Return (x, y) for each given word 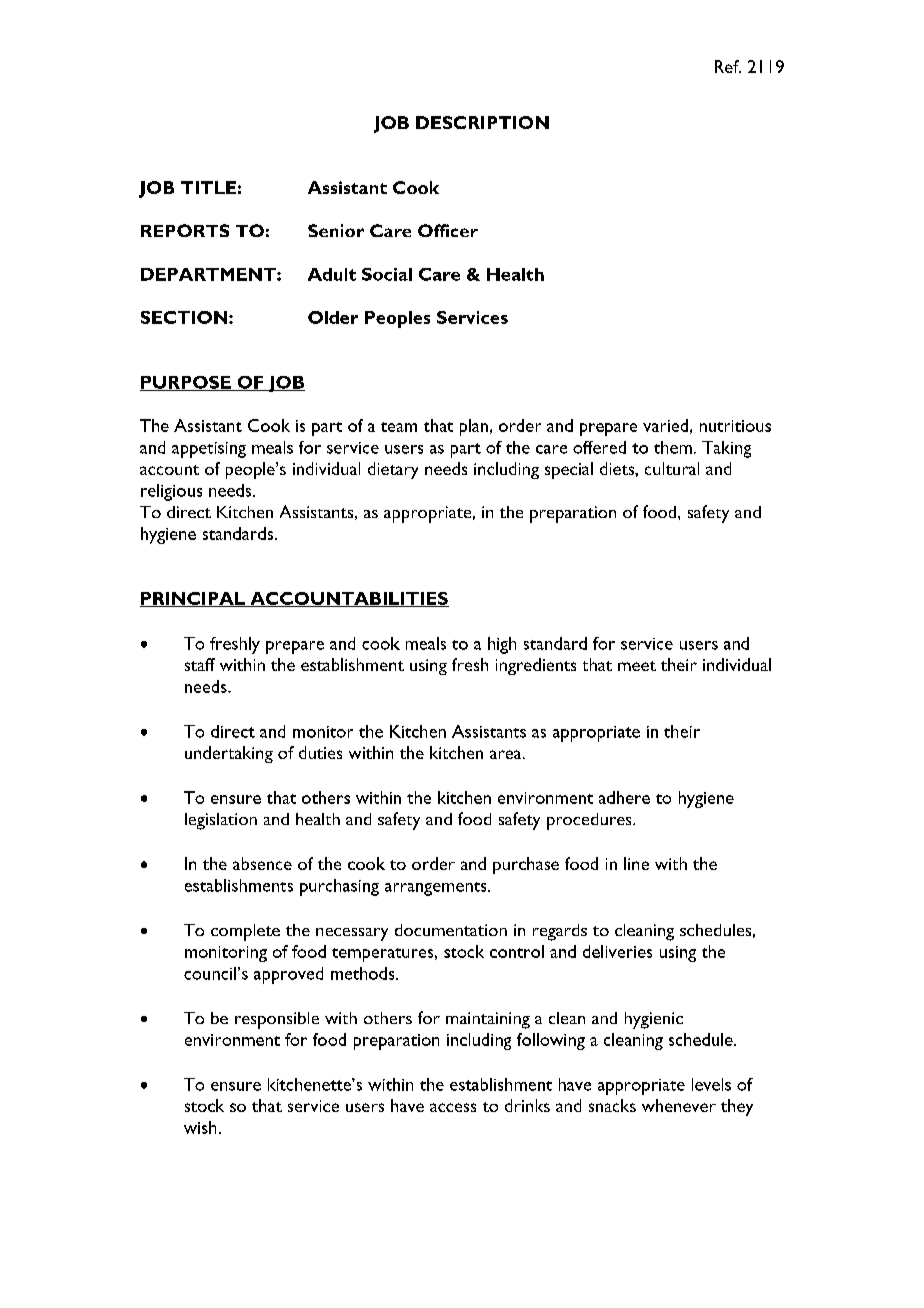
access (453, 1107)
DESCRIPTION (482, 122)
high (502, 645)
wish (200, 1127)
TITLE (208, 187)
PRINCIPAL (193, 599)
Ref (728, 66)
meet (637, 666)
